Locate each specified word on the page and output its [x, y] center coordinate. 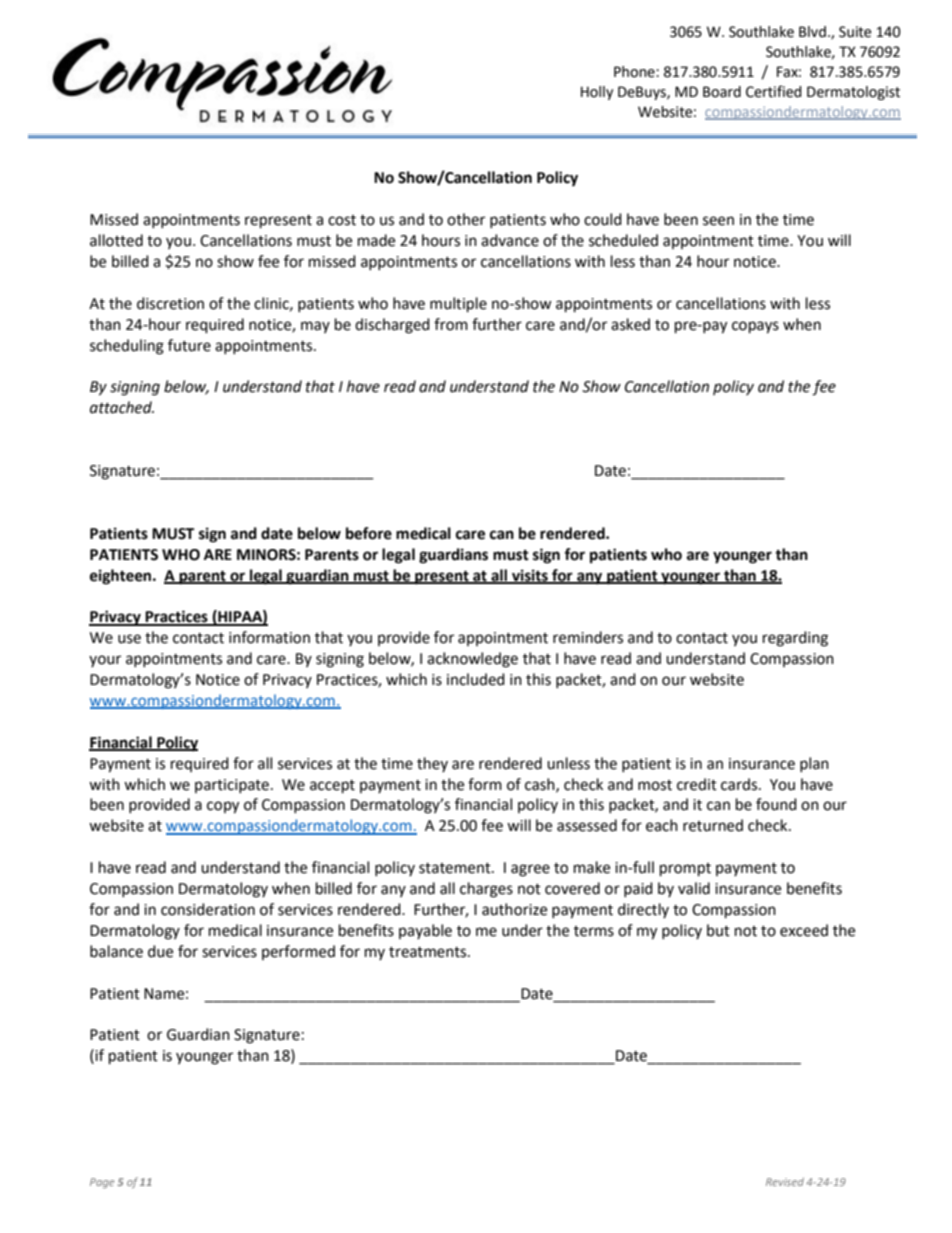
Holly [597, 93]
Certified [774, 91]
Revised [785, 1182]
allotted [116, 240]
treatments [429, 952]
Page [102, 1183]
